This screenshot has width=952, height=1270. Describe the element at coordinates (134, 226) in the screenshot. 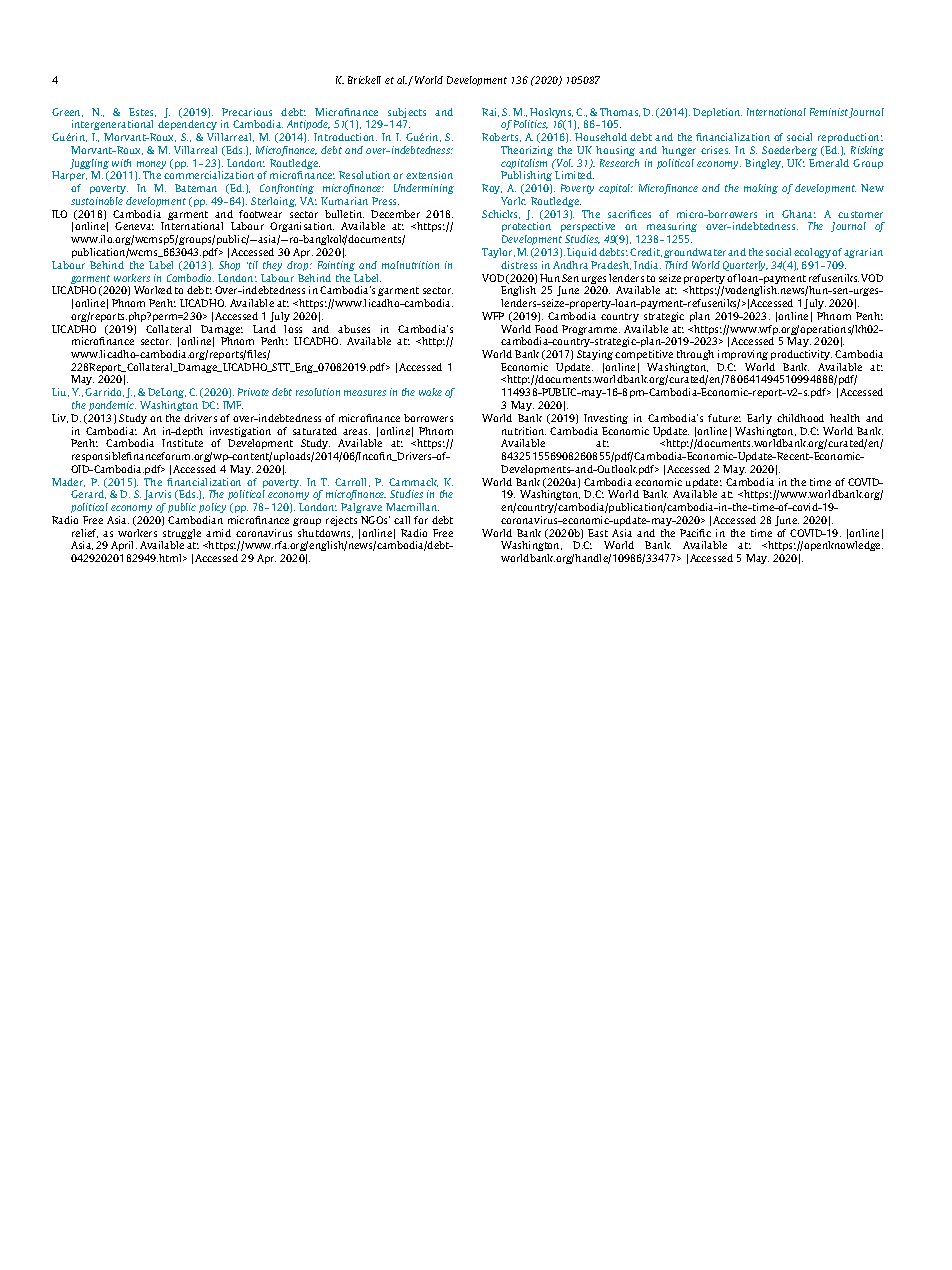

I see `Geneva` at that location.
